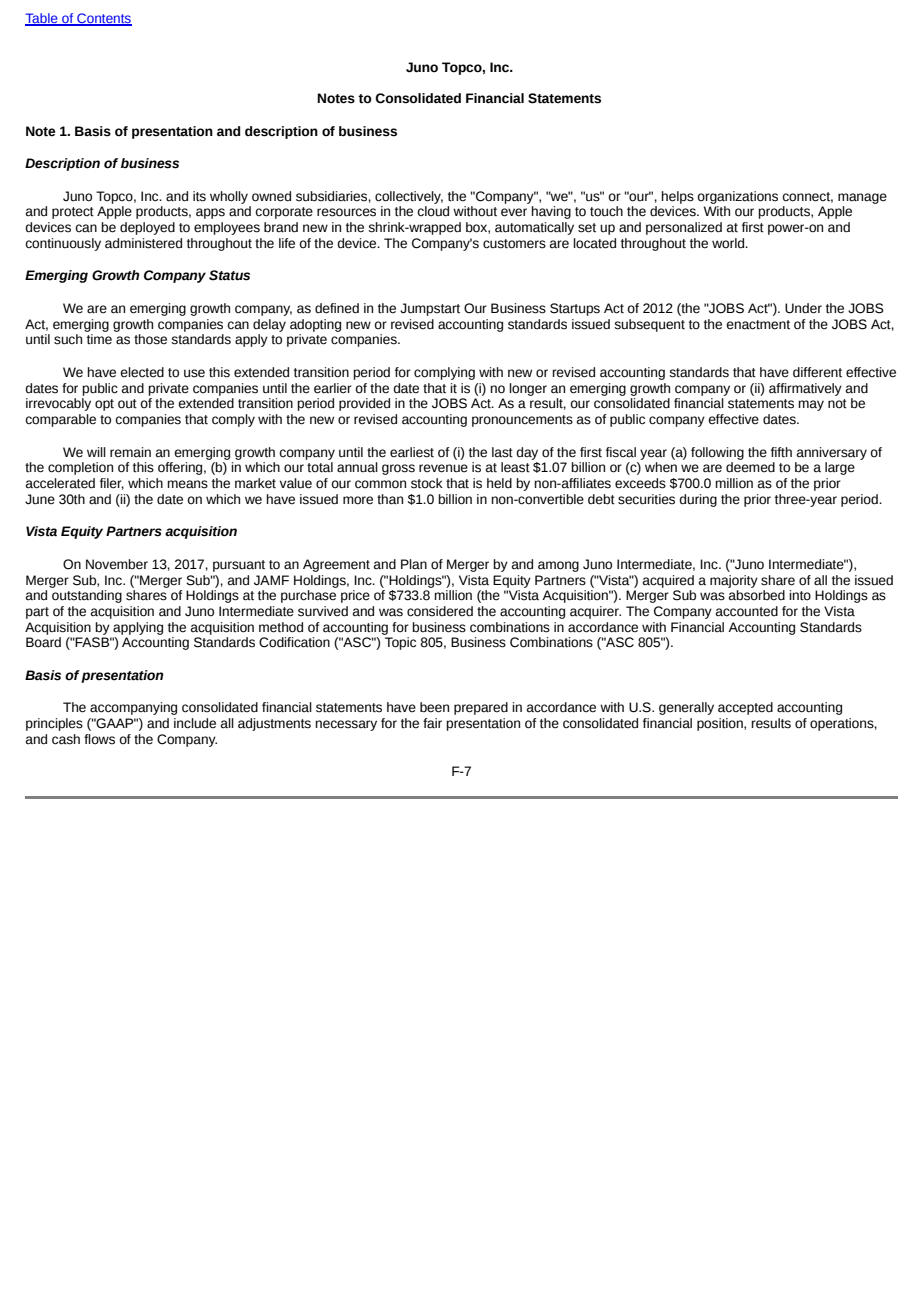 Image resolution: width=924 pixels, height=1308 pixels. I want to click on elected, so click(142, 372).
